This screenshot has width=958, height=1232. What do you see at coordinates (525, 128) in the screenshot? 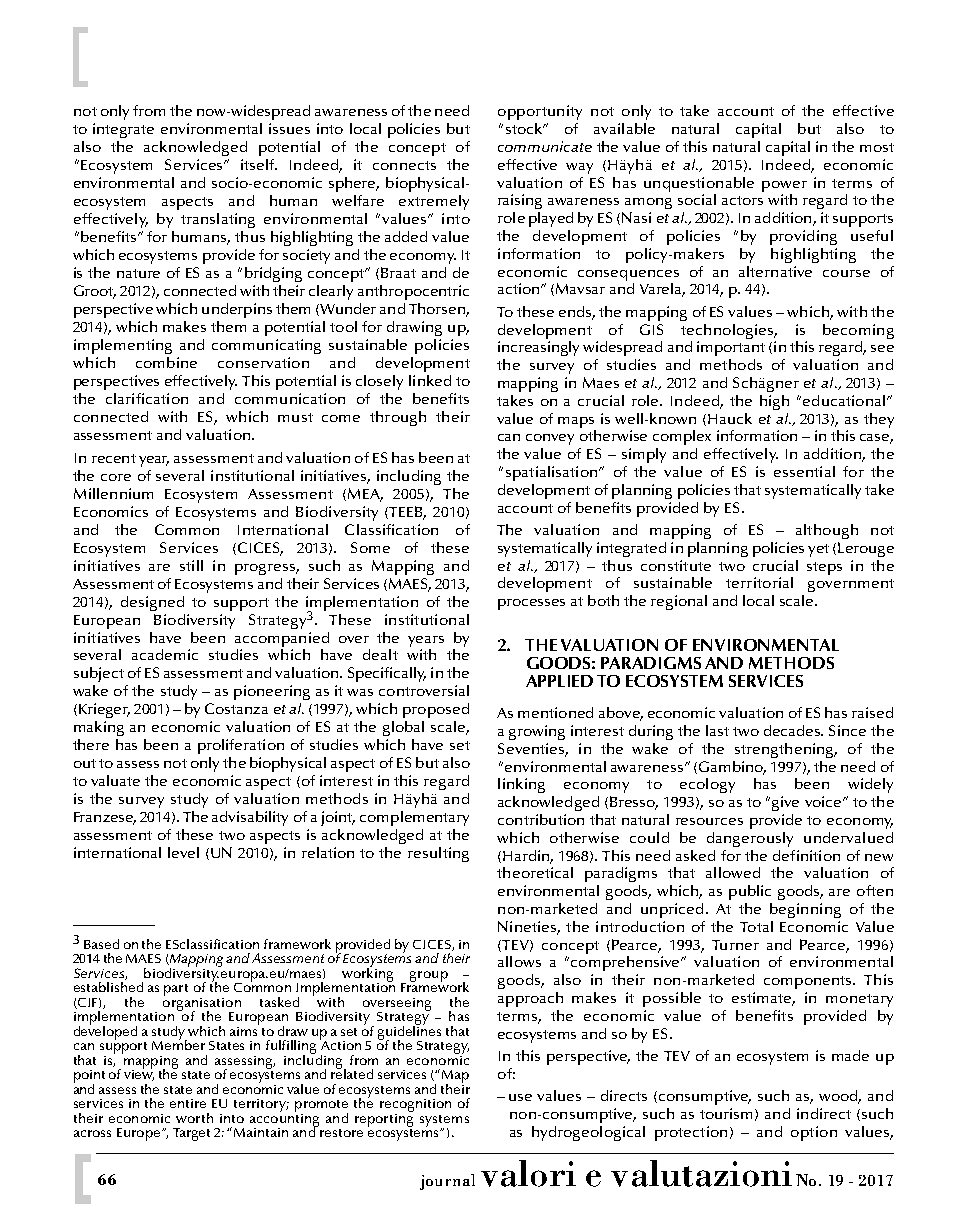
I see `stock` at bounding box center [525, 128].
